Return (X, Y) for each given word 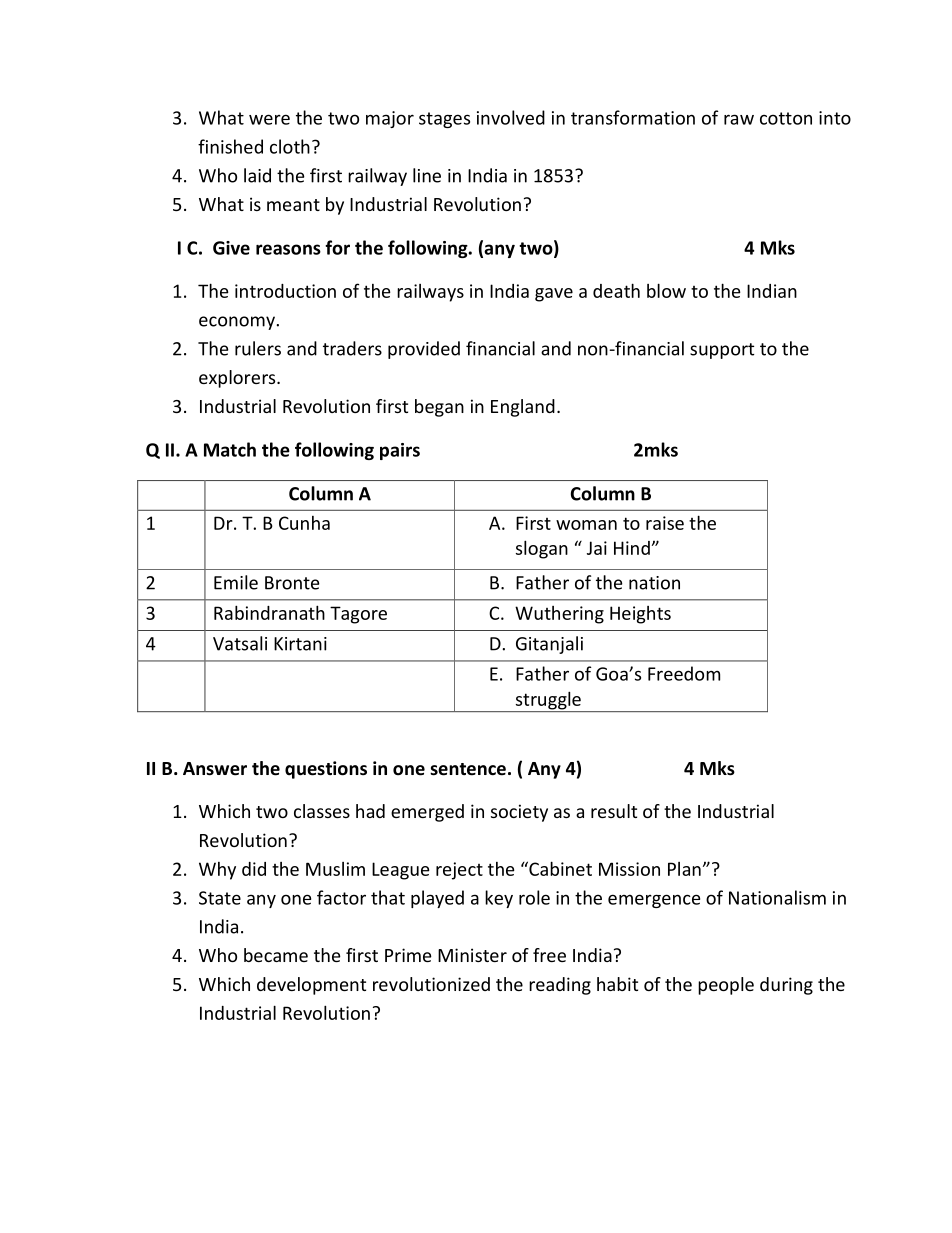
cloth (290, 146)
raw (739, 119)
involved (511, 117)
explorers (238, 379)
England (523, 408)
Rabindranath (269, 612)
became (276, 955)
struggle (548, 701)
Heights (640, 615)
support (722, 351)
